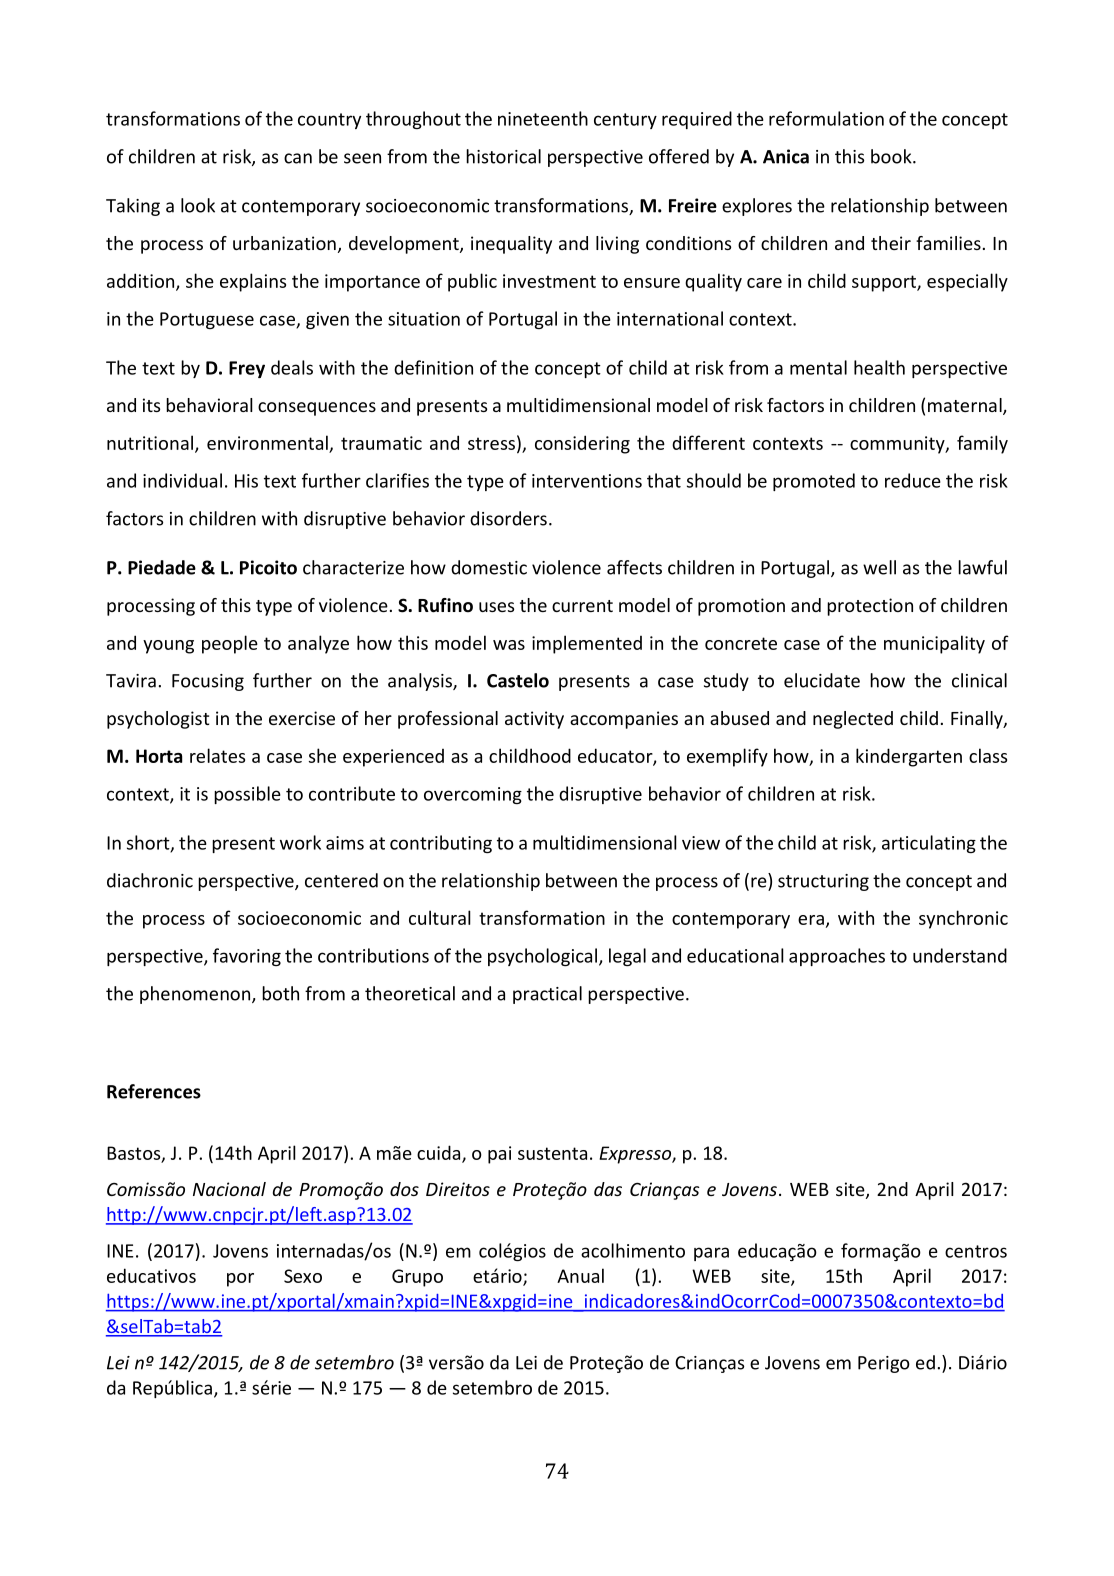 This page has height=1576, width=1114. Describe the element at coordinates (913, 480) in the page. I see `reduce` at that location.
